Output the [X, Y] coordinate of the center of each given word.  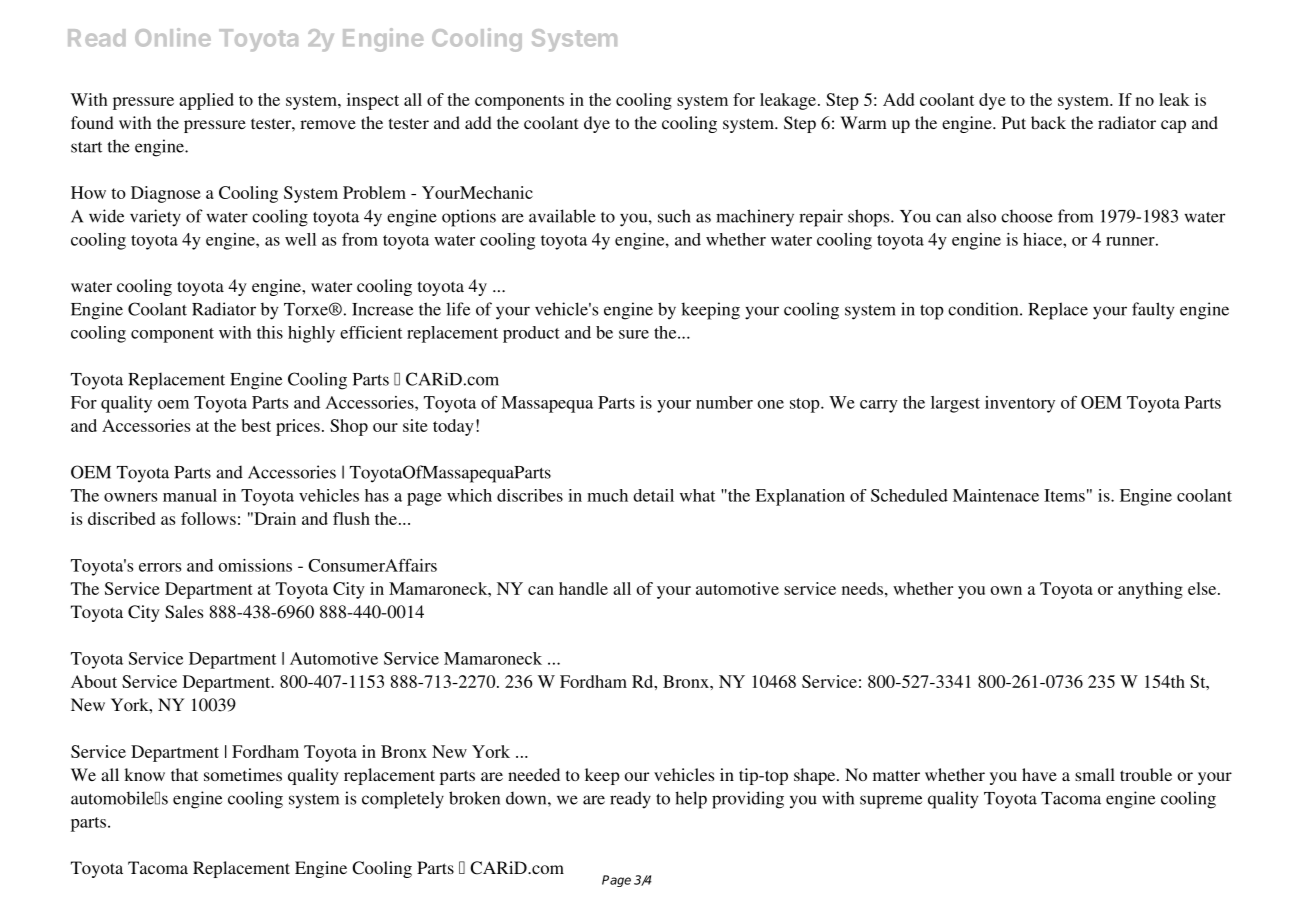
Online [173, 37]
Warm [863, 122]
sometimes [243, 774]
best [256, 425]
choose [1027, 216]
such [674, 216]
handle [583, 588]
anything [1150, 590]
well [300, 239]
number [724, 402]
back [1048, 122]
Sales [184, 612]
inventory [1020, 404]
